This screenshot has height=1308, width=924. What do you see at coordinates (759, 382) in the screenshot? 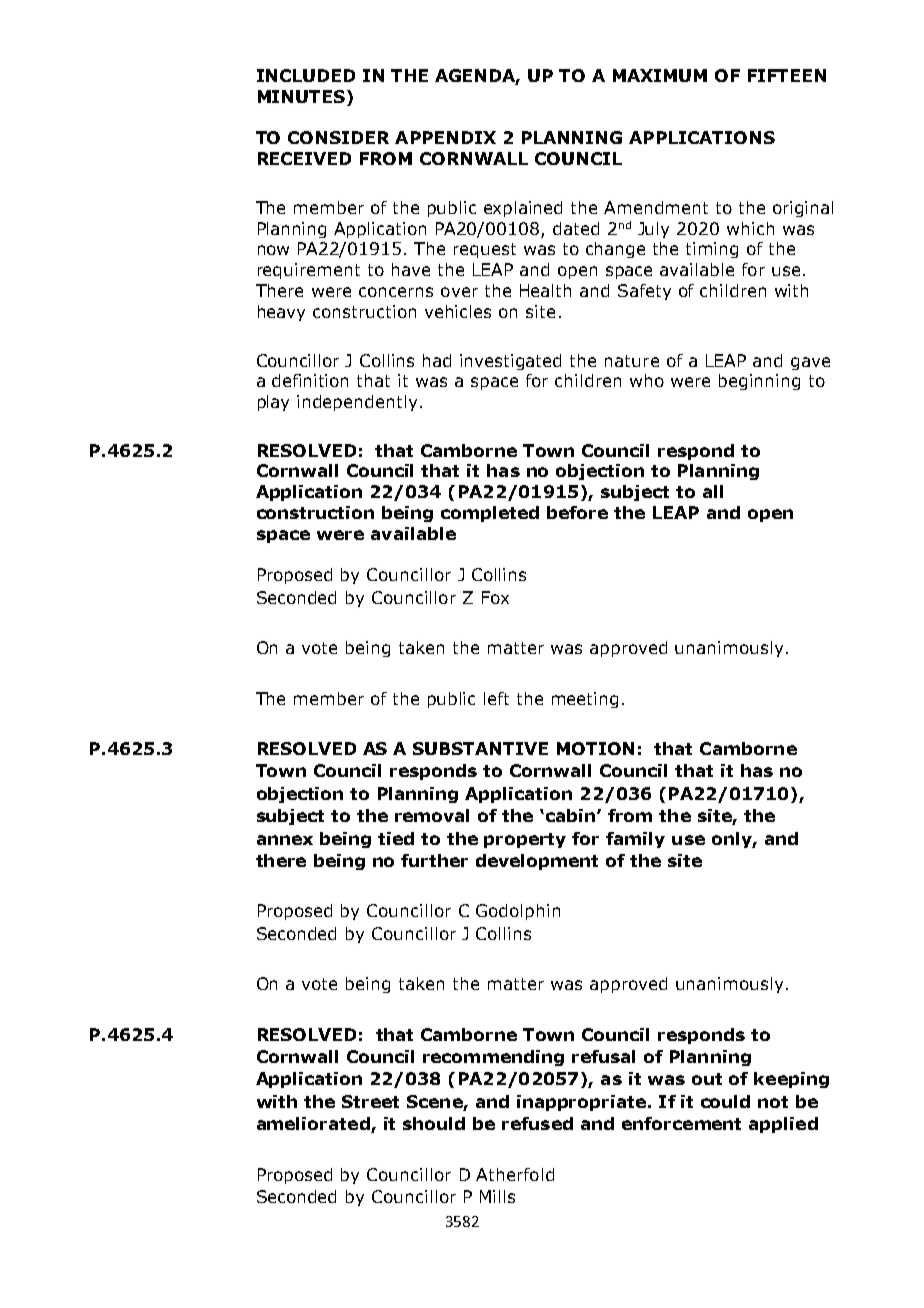
I see `beginning` at bounding box center [759, 382].
